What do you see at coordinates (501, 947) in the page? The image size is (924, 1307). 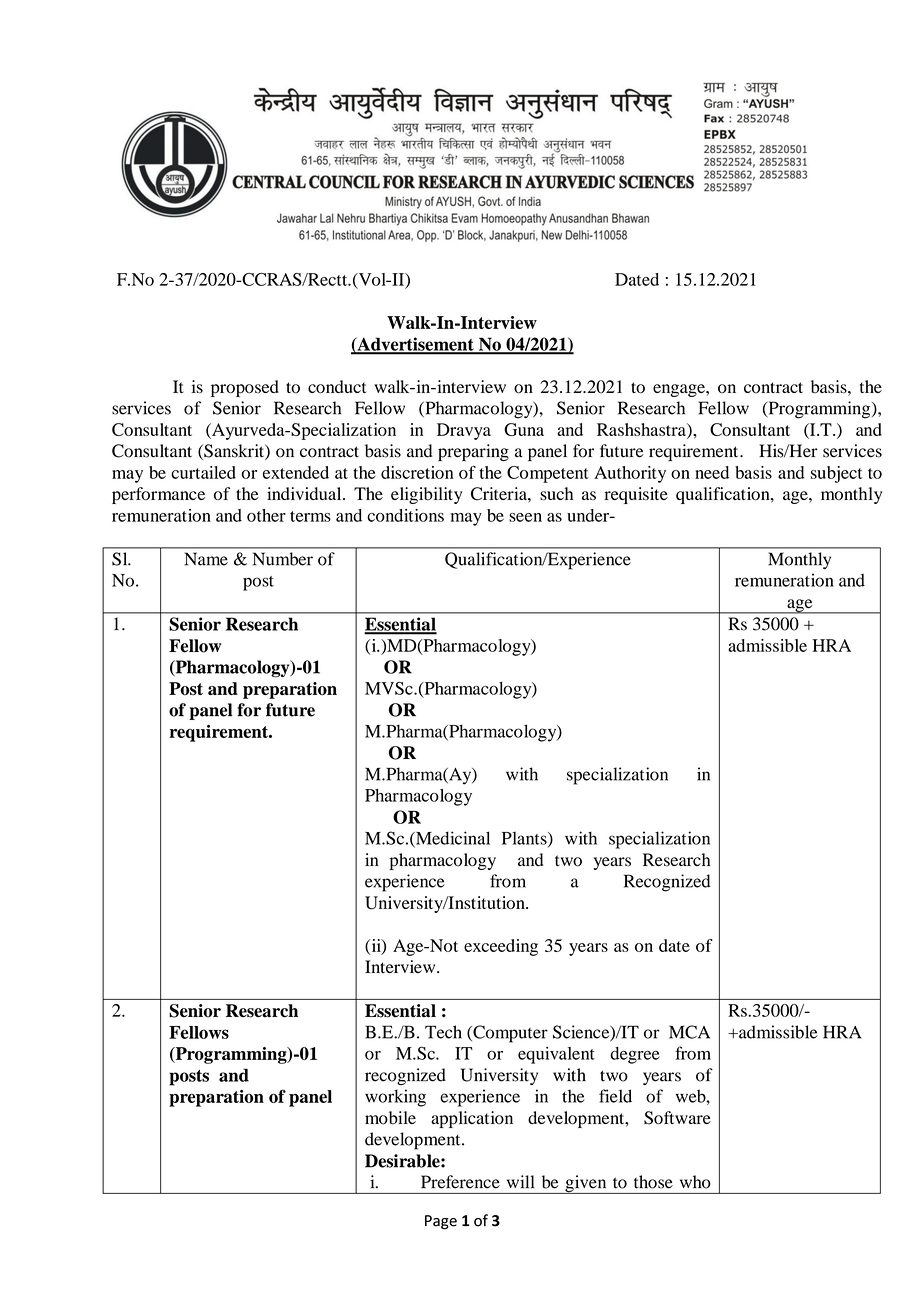 I see `exceeding` at bounding box center [501, 947].
